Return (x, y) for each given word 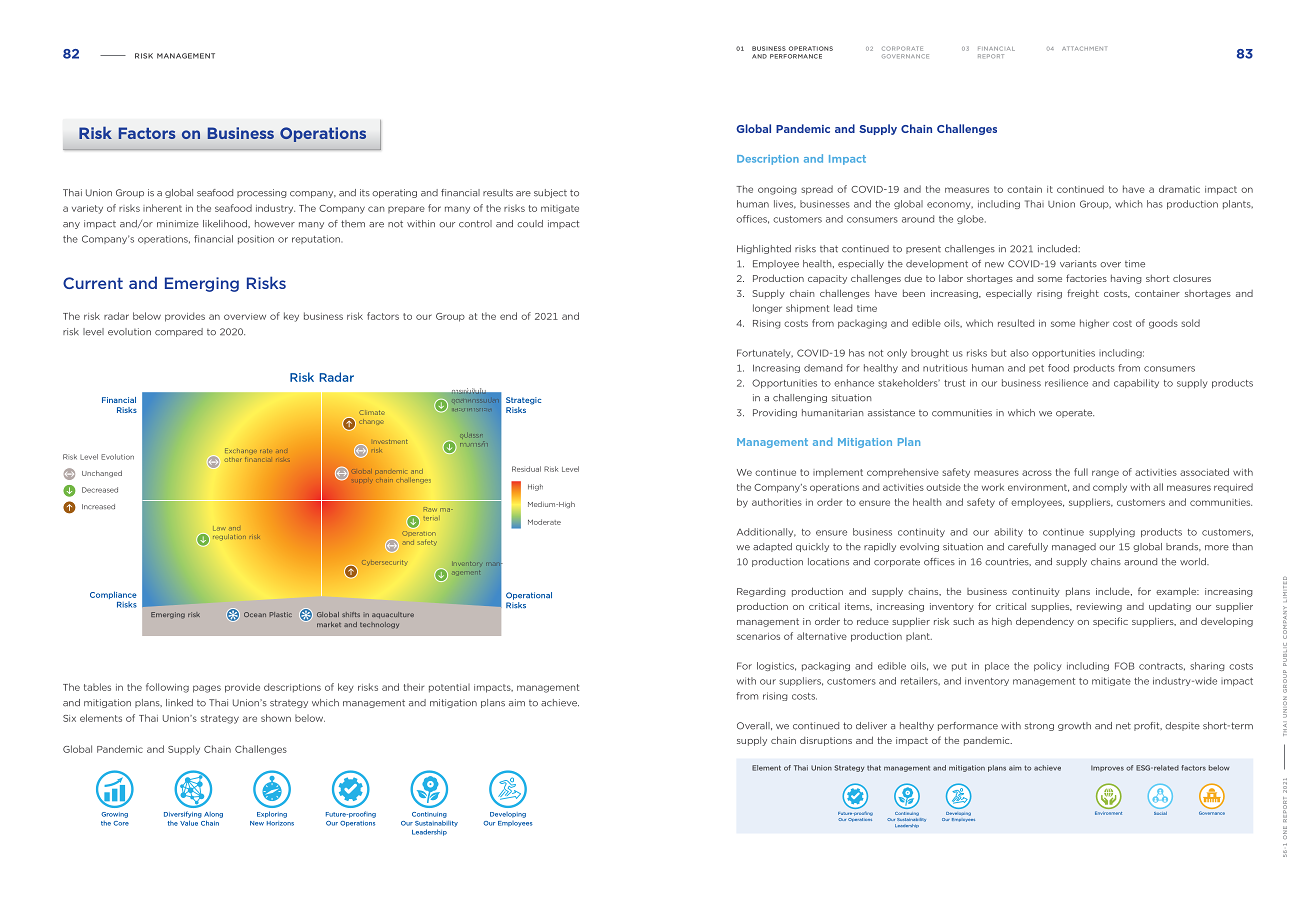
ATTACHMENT (1084, 48)
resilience (1066, 383)
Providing (775, 413)
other (233, 460)
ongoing (777, 190)
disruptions (826, 741)
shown (276, 718)
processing (262, 193)
